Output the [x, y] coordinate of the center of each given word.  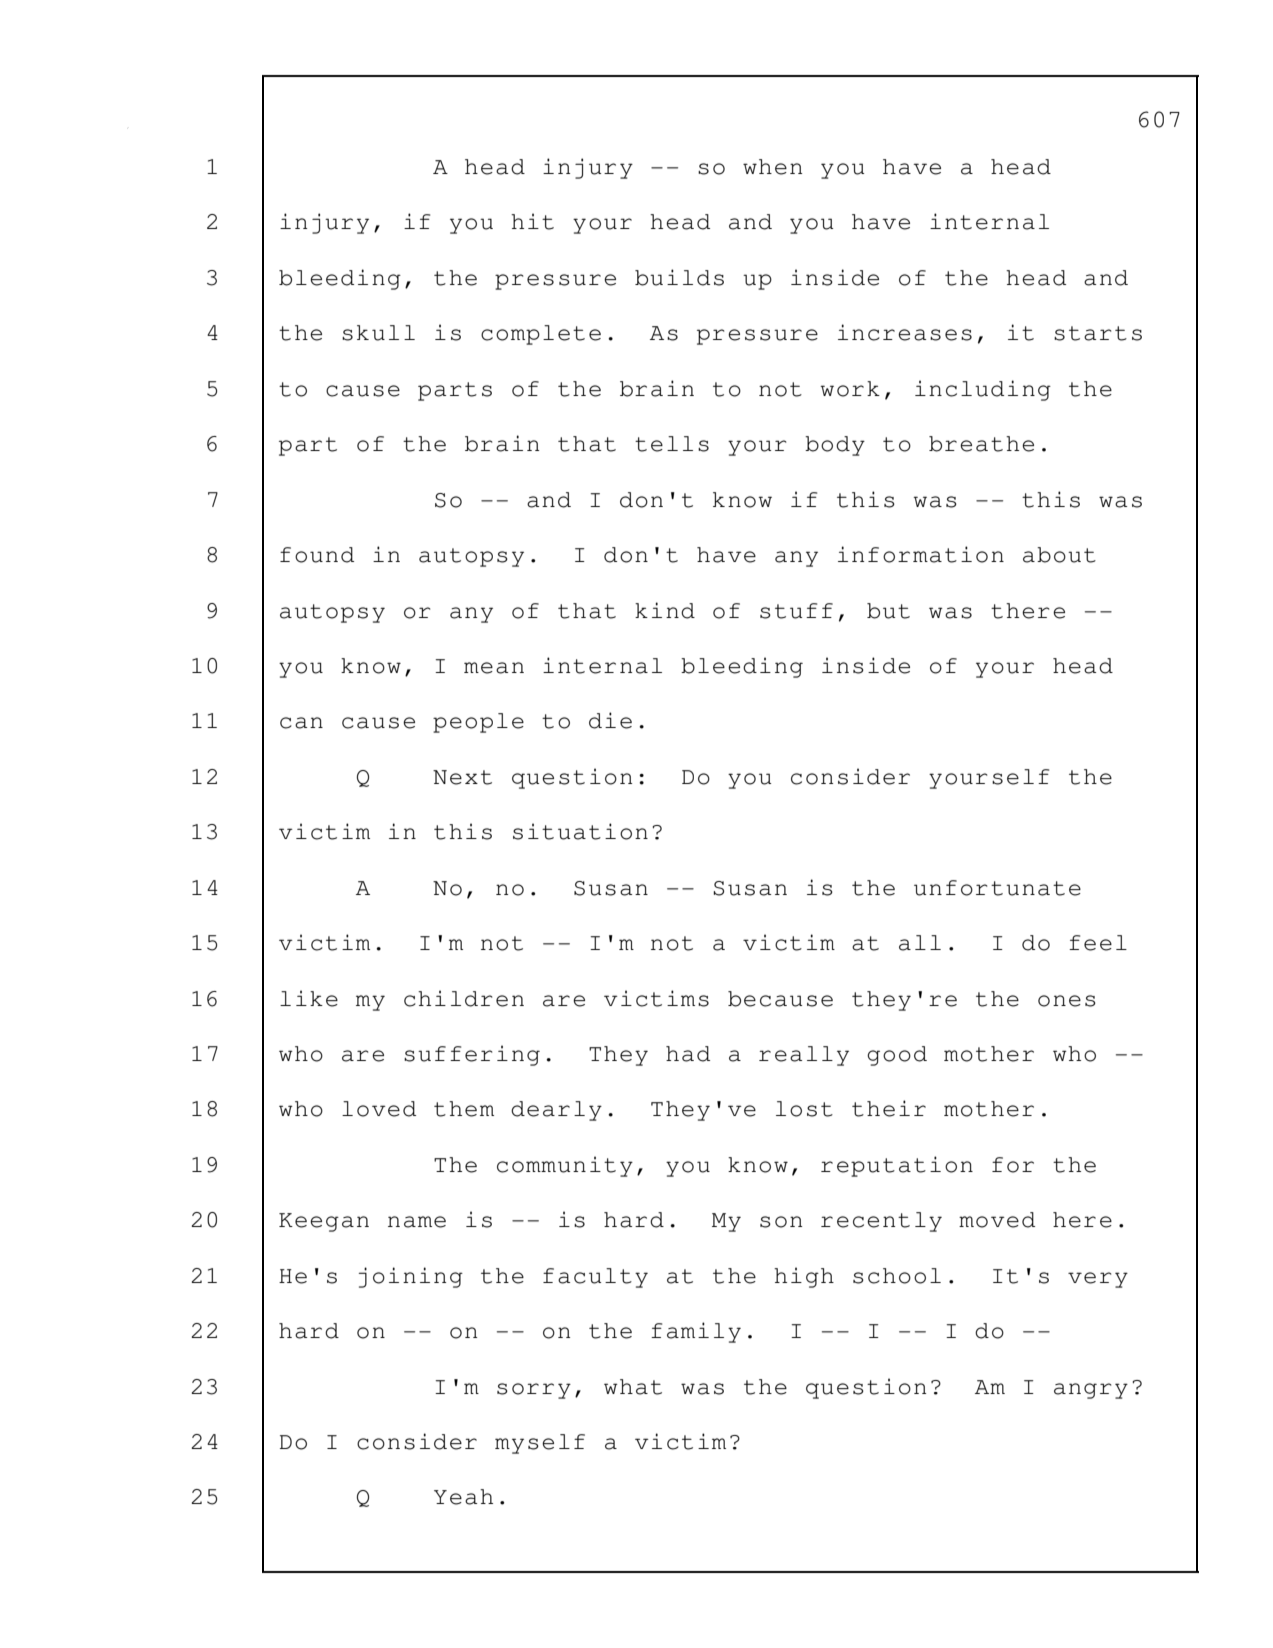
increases [905, 332]
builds [679, 277]
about [1059, 555]
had [688, 1054]
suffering [472, 1055]
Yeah [463, 1497]
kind [665, 610]
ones [1067, 1001]
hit [532, 221]
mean [494, 668]
